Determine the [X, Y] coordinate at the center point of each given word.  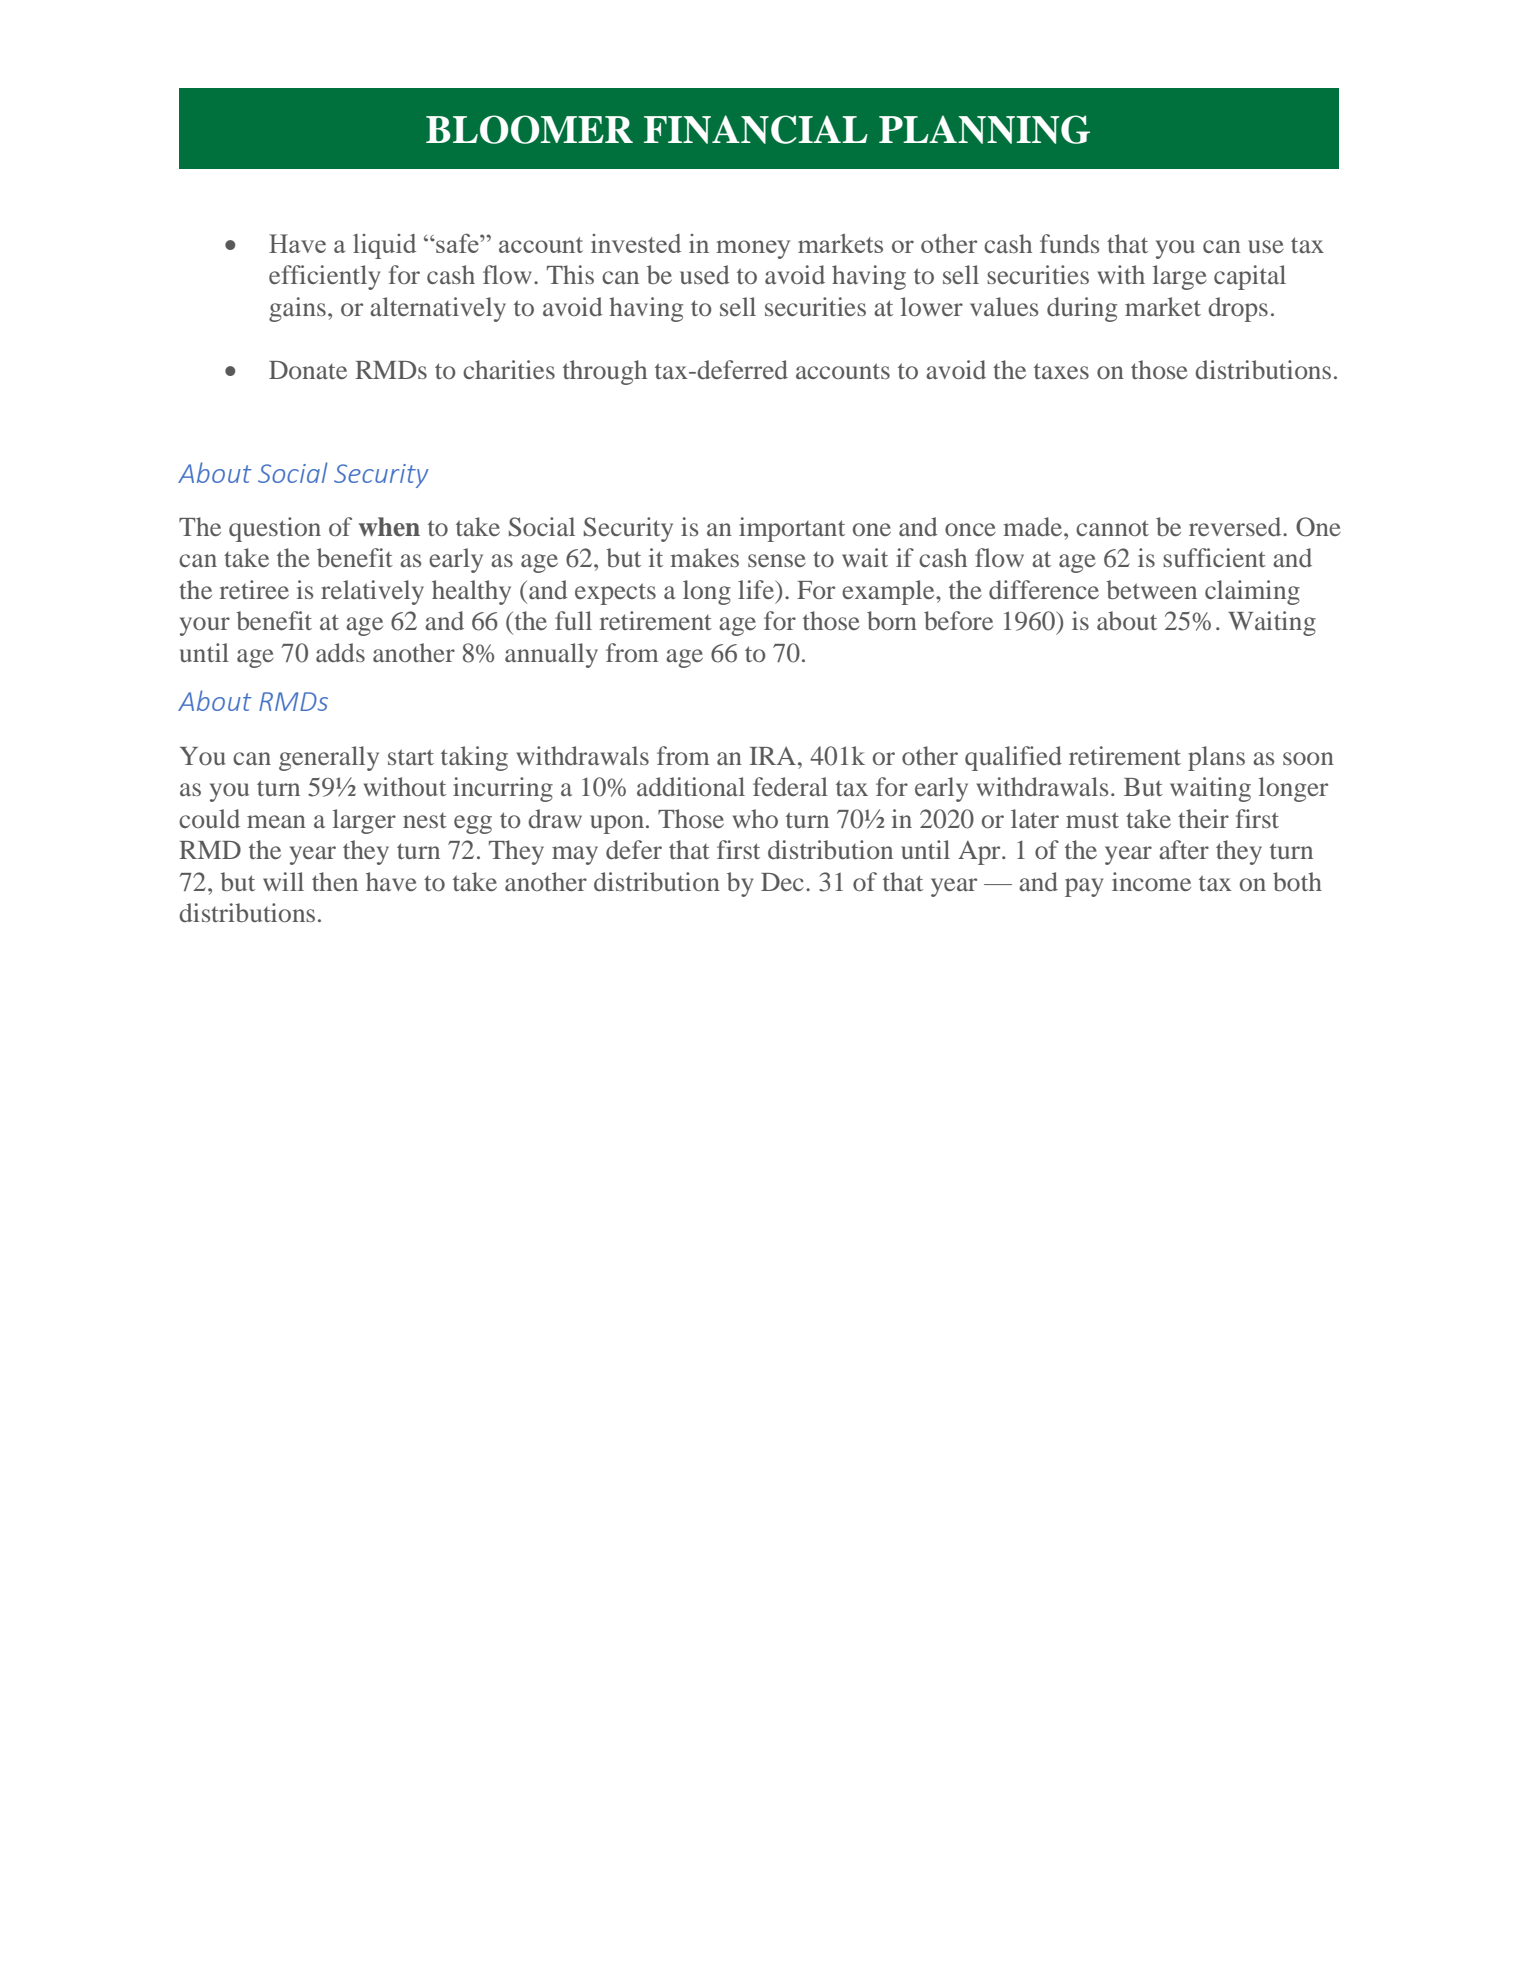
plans [1216, 758]
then [335, 881]
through [605, 372]
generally [329, 758]
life [757, 589]
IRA [772, 756]
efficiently [324, 277]
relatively [372, 592]
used [705, 274]
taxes [1061, 371]
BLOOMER [529, 129]
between [1151, 589]
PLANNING [984, 129]
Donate [308, 370]
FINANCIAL [756, 129]
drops [1238, 309]
